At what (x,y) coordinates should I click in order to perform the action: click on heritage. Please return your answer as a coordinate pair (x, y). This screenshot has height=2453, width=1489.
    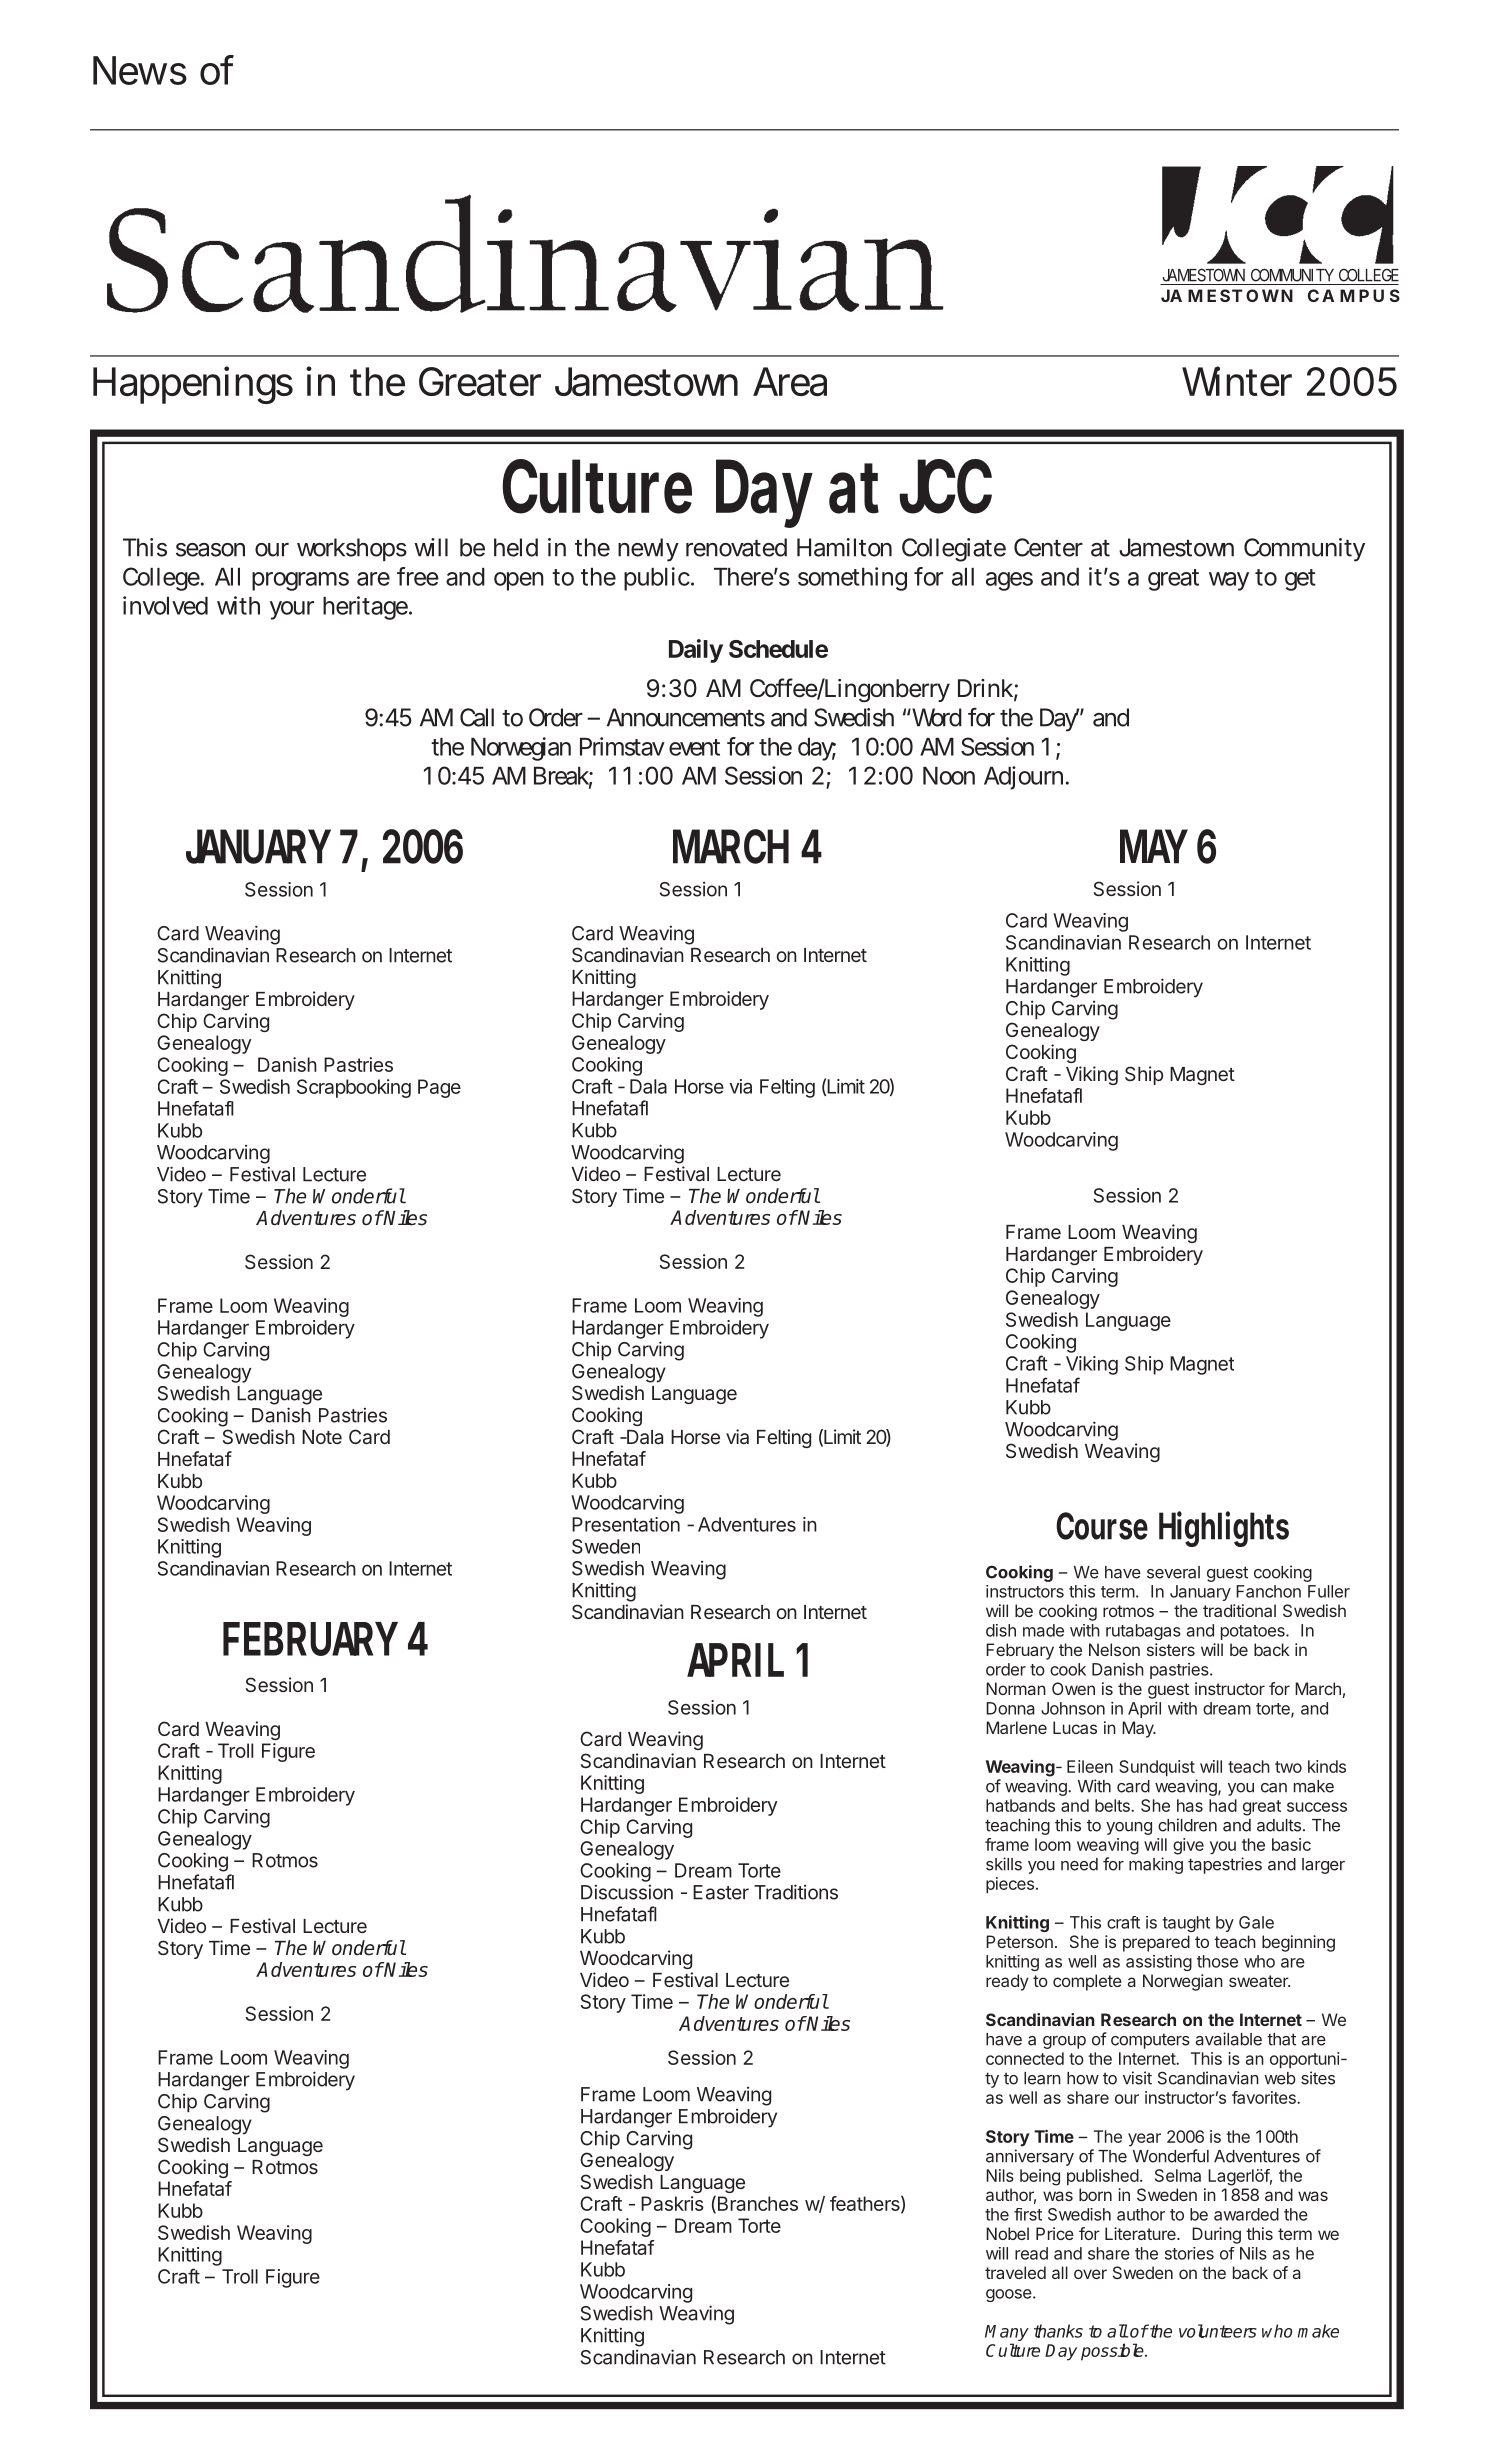
    Looking at the image, I should click on (367, 608).
